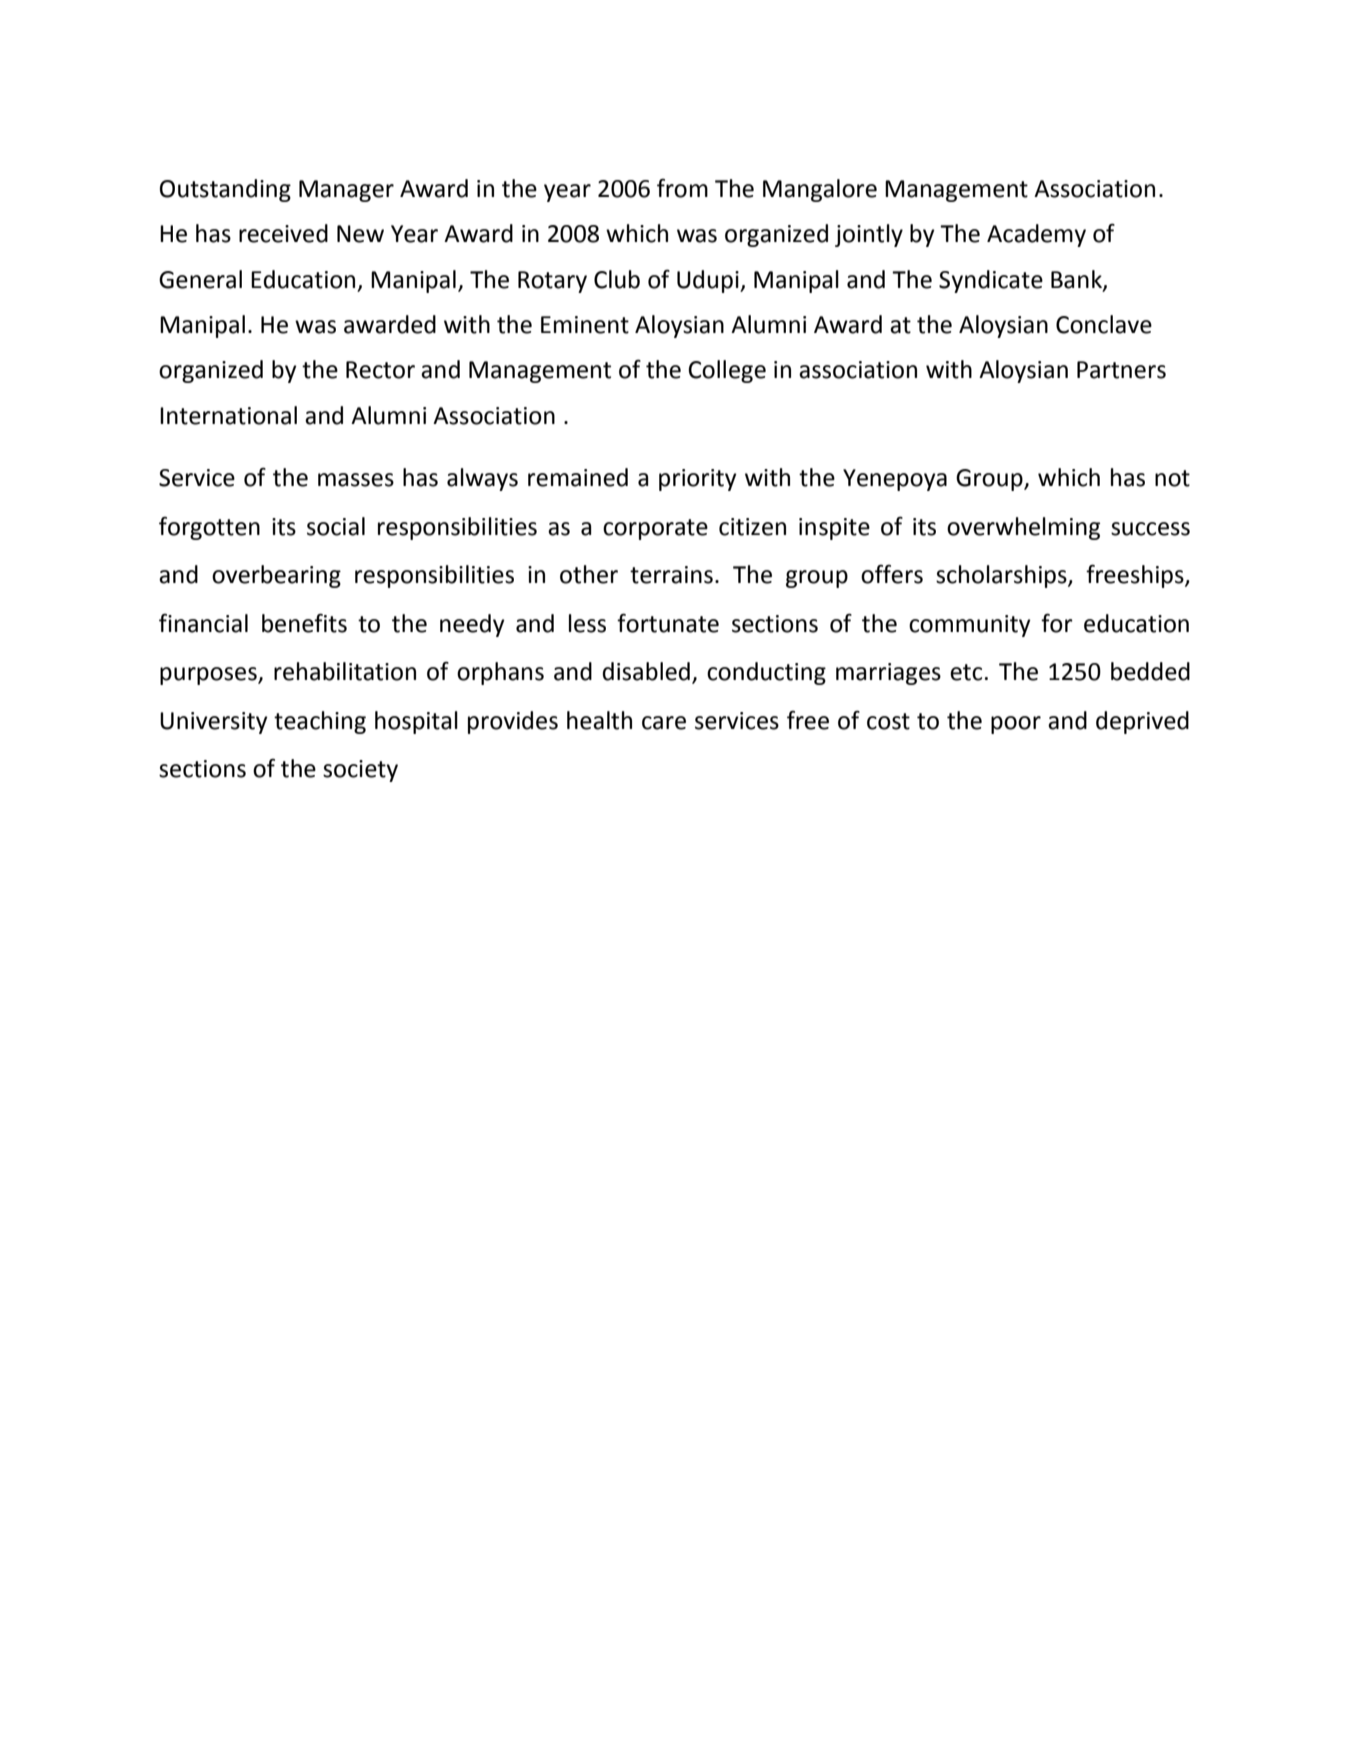 The image size is (1350, 1747). Describe the element at coordinates (664, 723) in the page. I see `care` at that location.
